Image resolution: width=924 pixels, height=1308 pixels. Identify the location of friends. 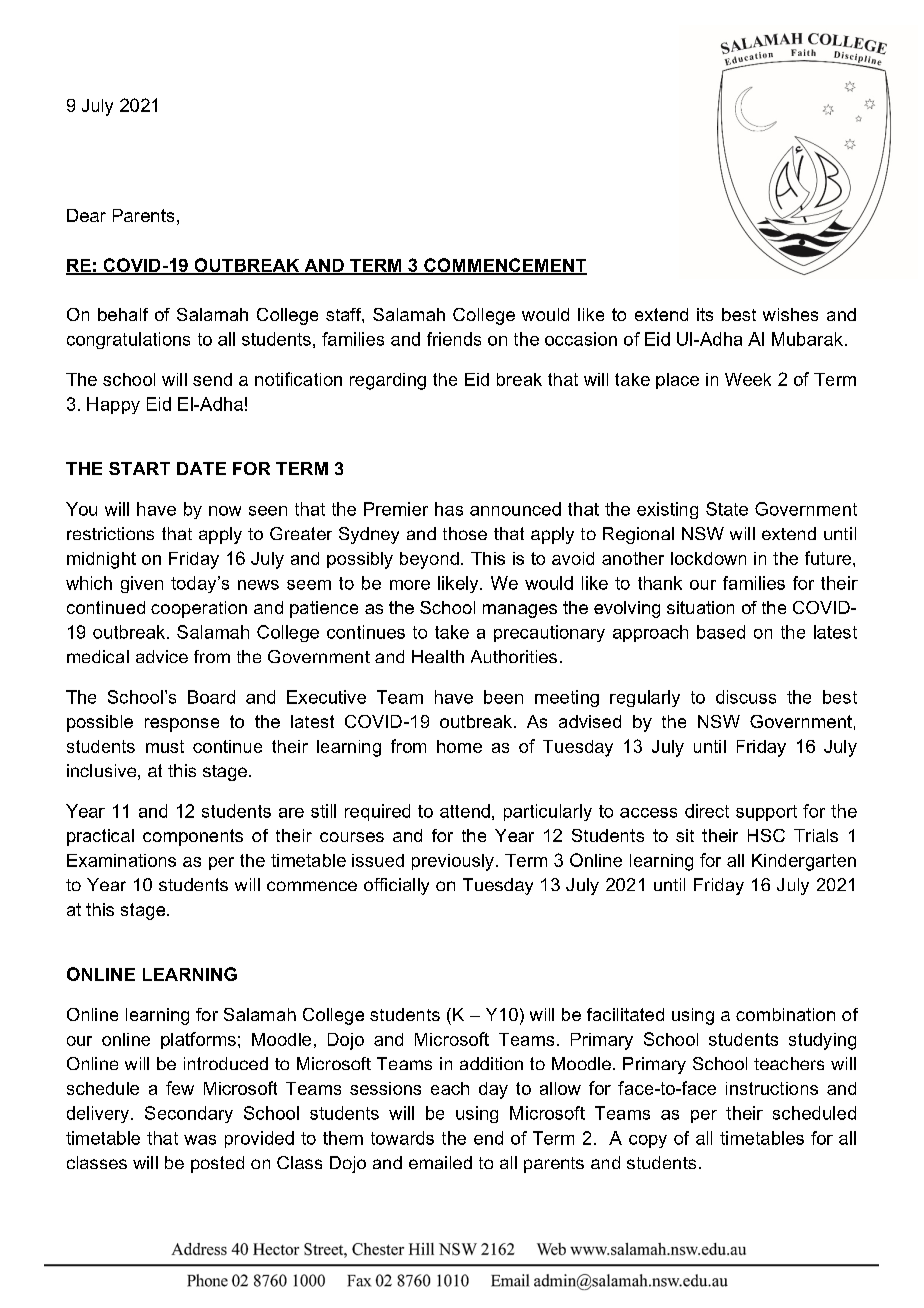
(454, 339).
